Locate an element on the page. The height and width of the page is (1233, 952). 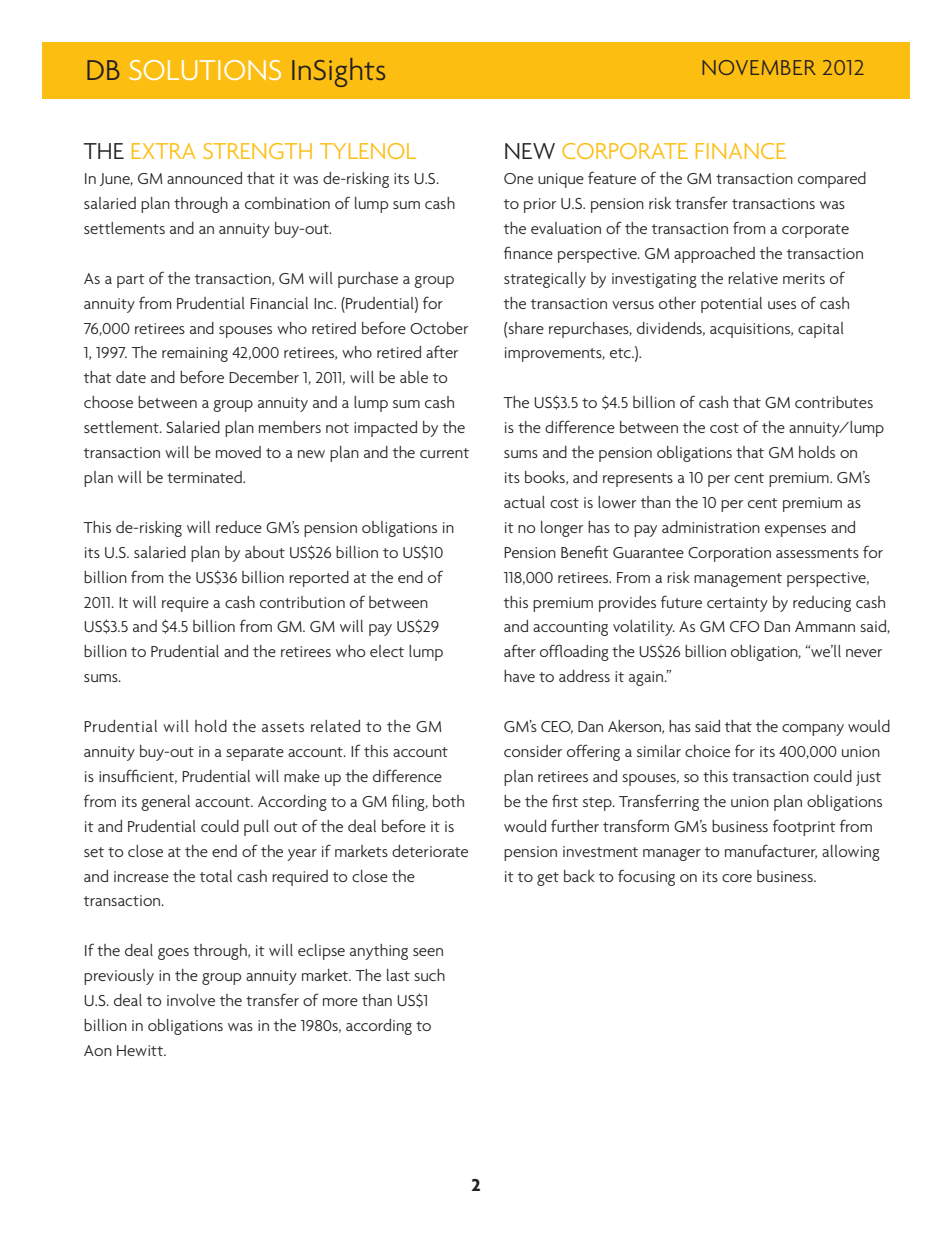
contributes is located at coordinates (834, 402).
